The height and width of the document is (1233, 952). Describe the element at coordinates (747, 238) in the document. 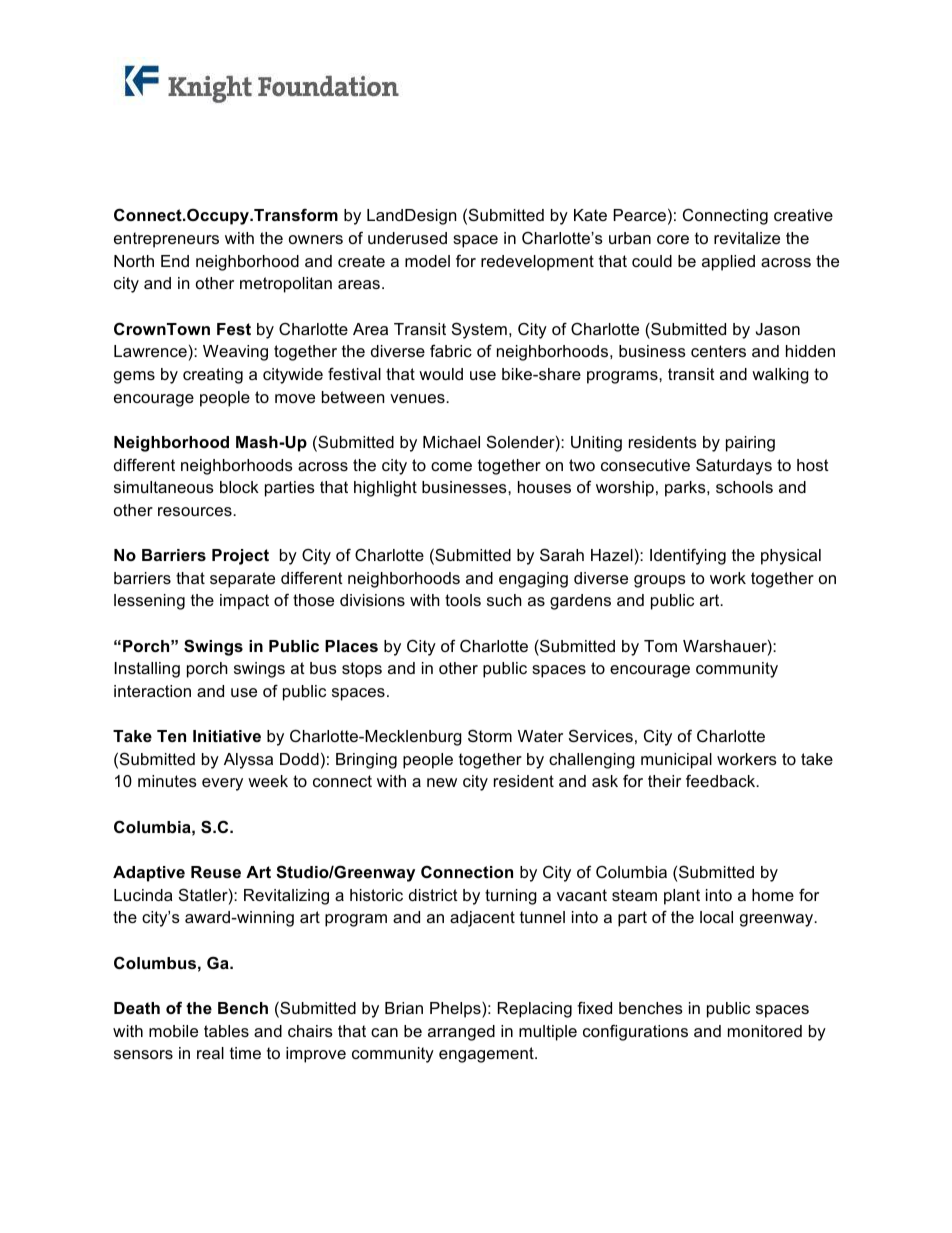

I see `revitalize` at that location.
